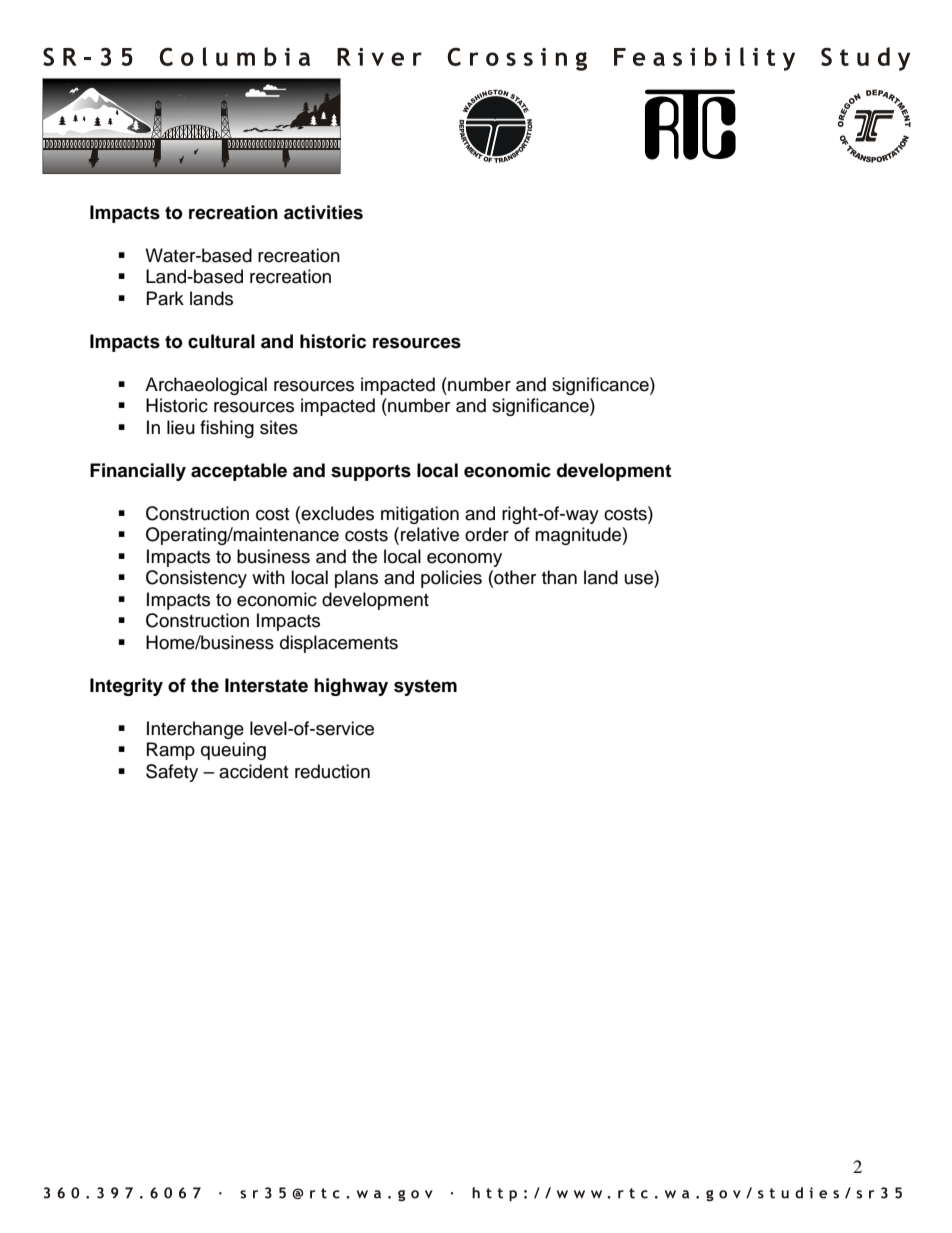 The height and width of the screenshot is (1233, 952). Describe the element at coordinates (639, 579) in the screenshot. I see `use` at that location.
